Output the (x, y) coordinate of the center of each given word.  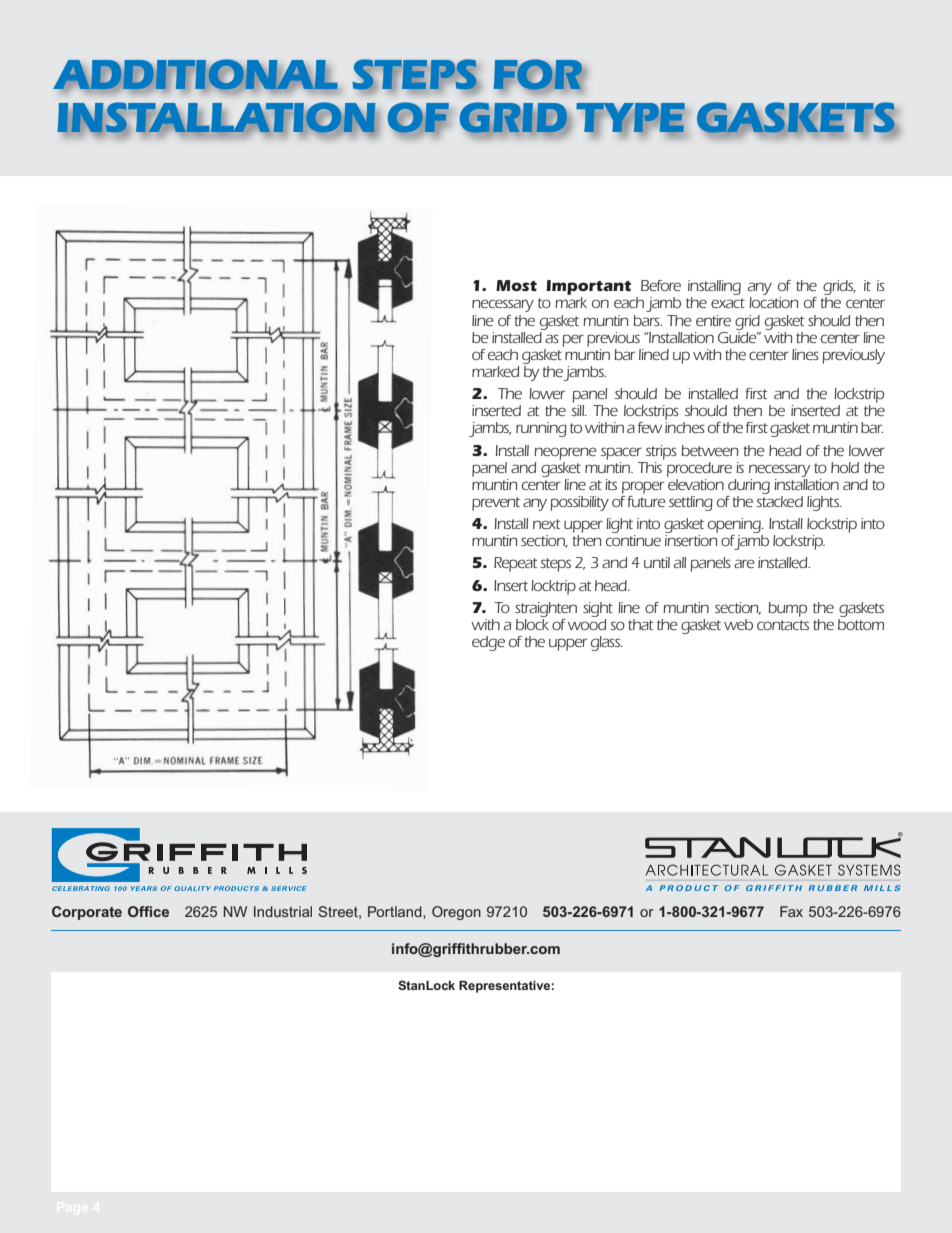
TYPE (630, 119)
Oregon (456, 913)
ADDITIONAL (195, 75)
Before (661, 285)
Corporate (87, 913)
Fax (791, 911)
